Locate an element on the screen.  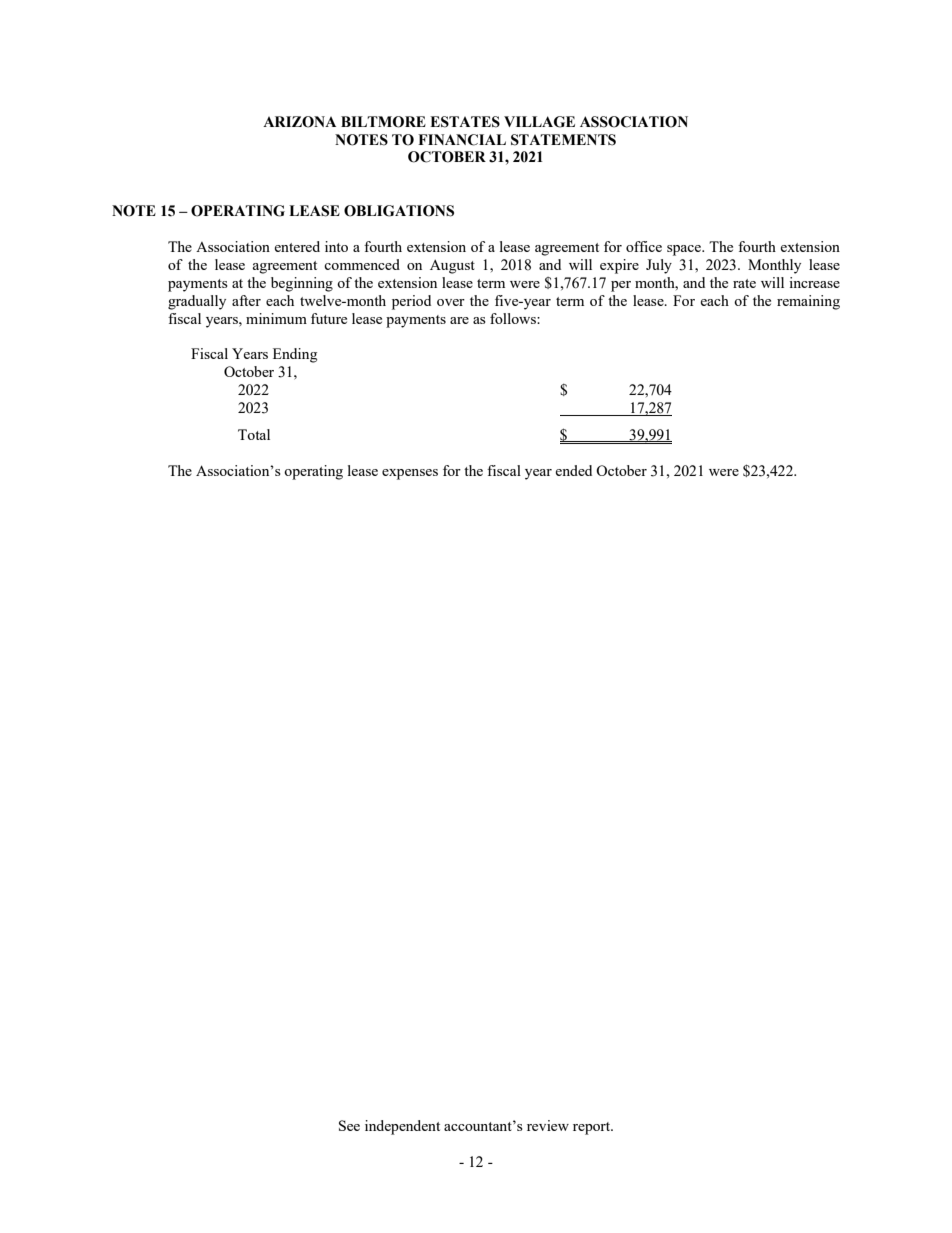
report is located at coordinates (593, 1128).
